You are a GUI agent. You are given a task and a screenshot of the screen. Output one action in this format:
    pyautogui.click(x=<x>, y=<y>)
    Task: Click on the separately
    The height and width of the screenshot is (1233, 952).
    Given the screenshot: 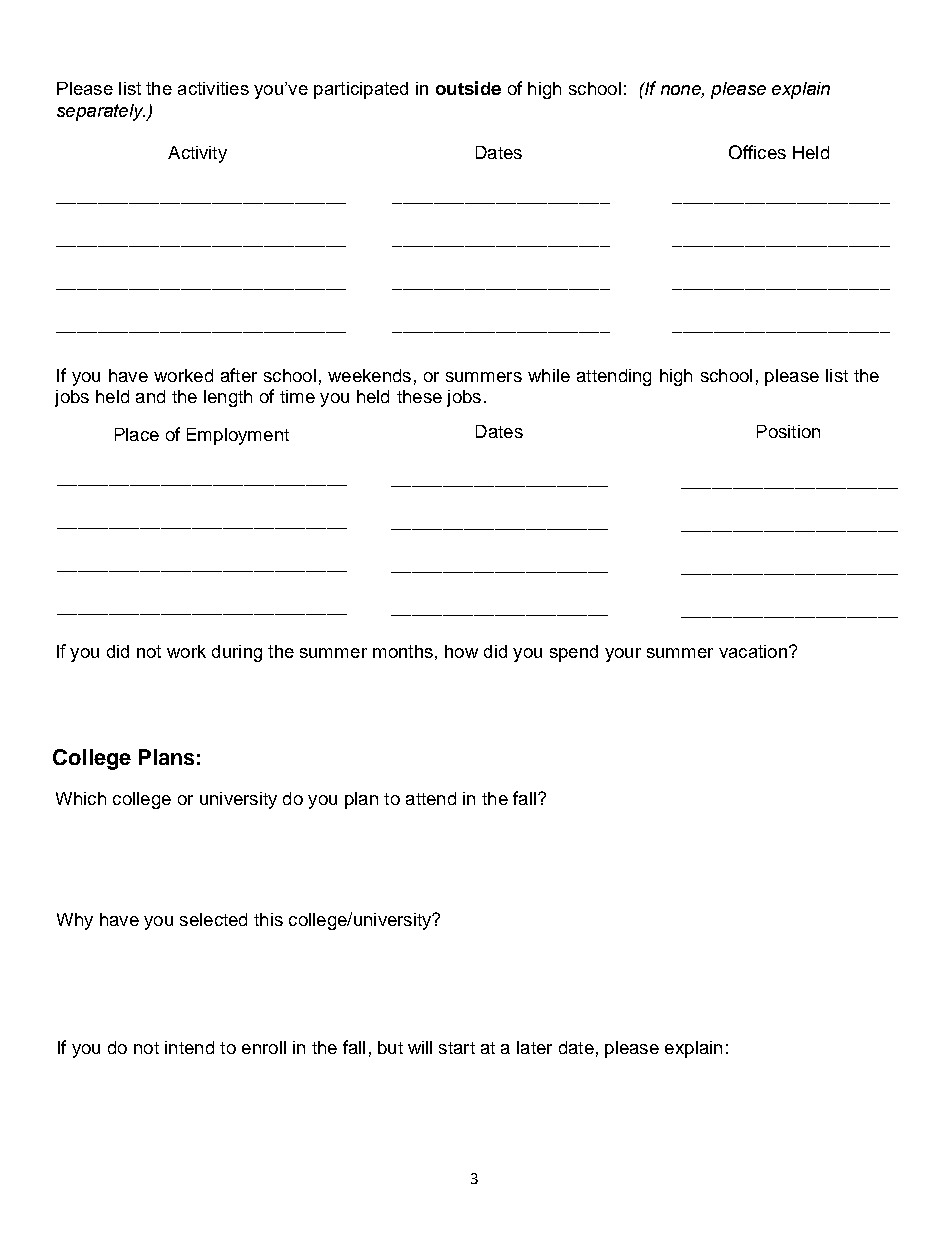 What is the action you would take?
    pyautogui.click(x=101, y=112)
